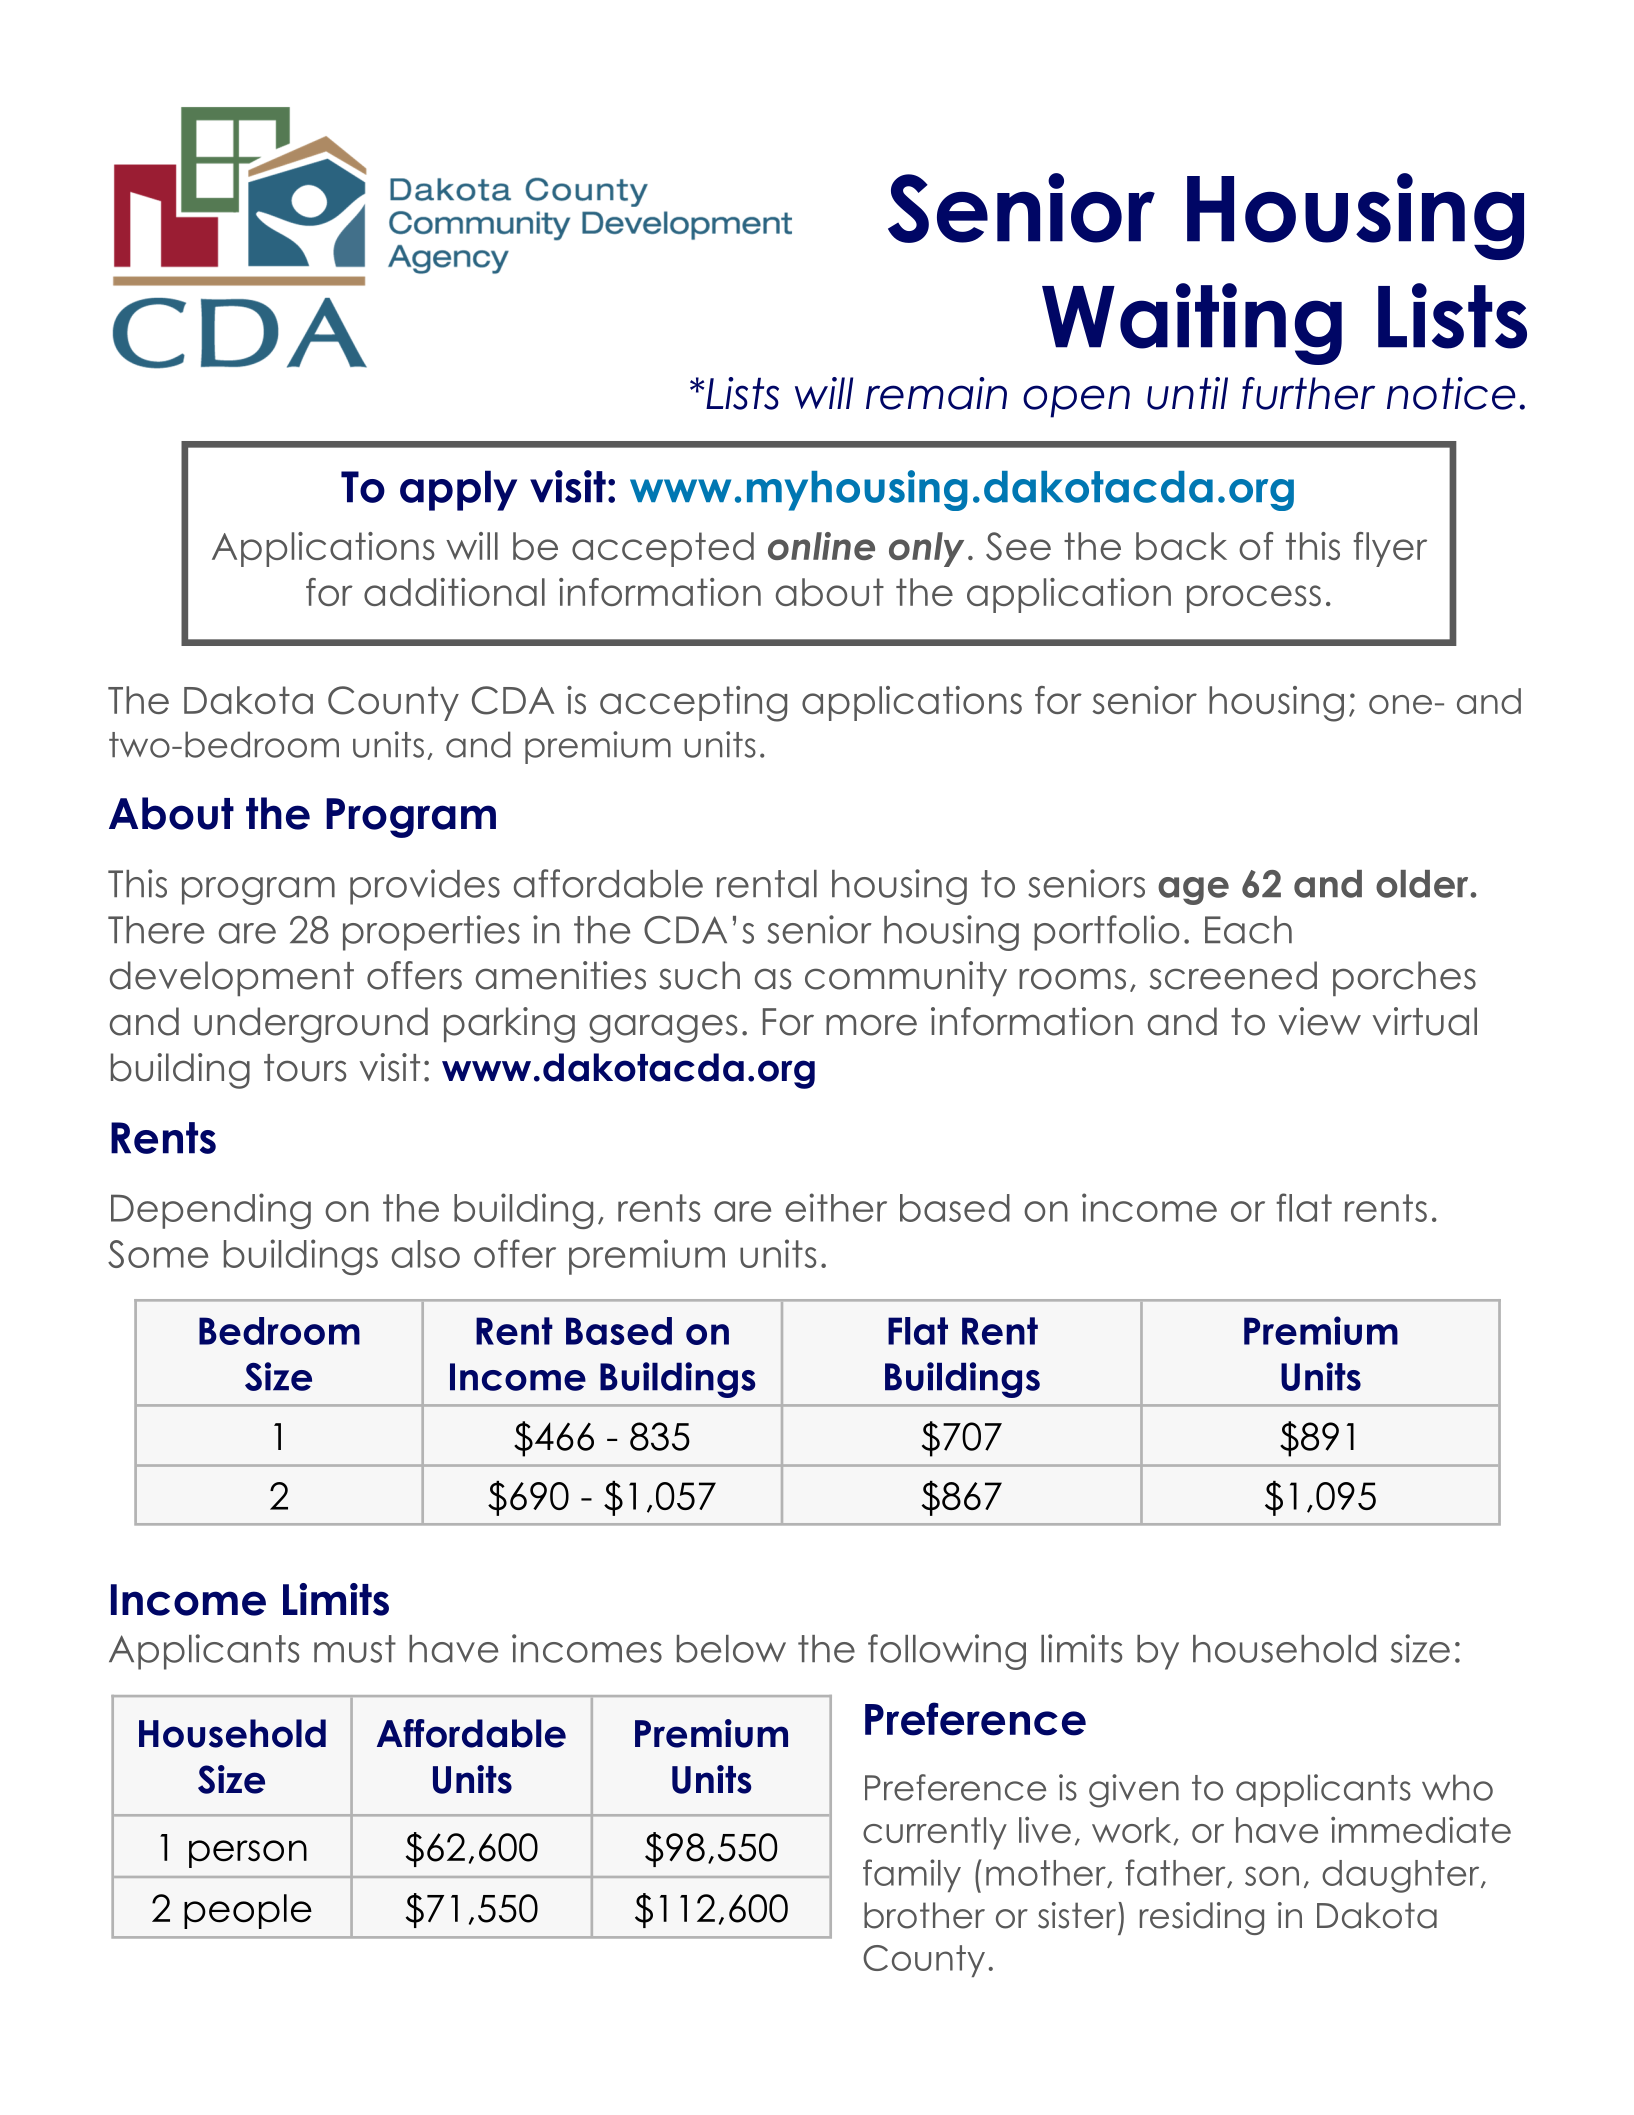  What do you see at coordinates (458, 490) in the screenshot?
I see `apply` at bounding box center [458, 490].
